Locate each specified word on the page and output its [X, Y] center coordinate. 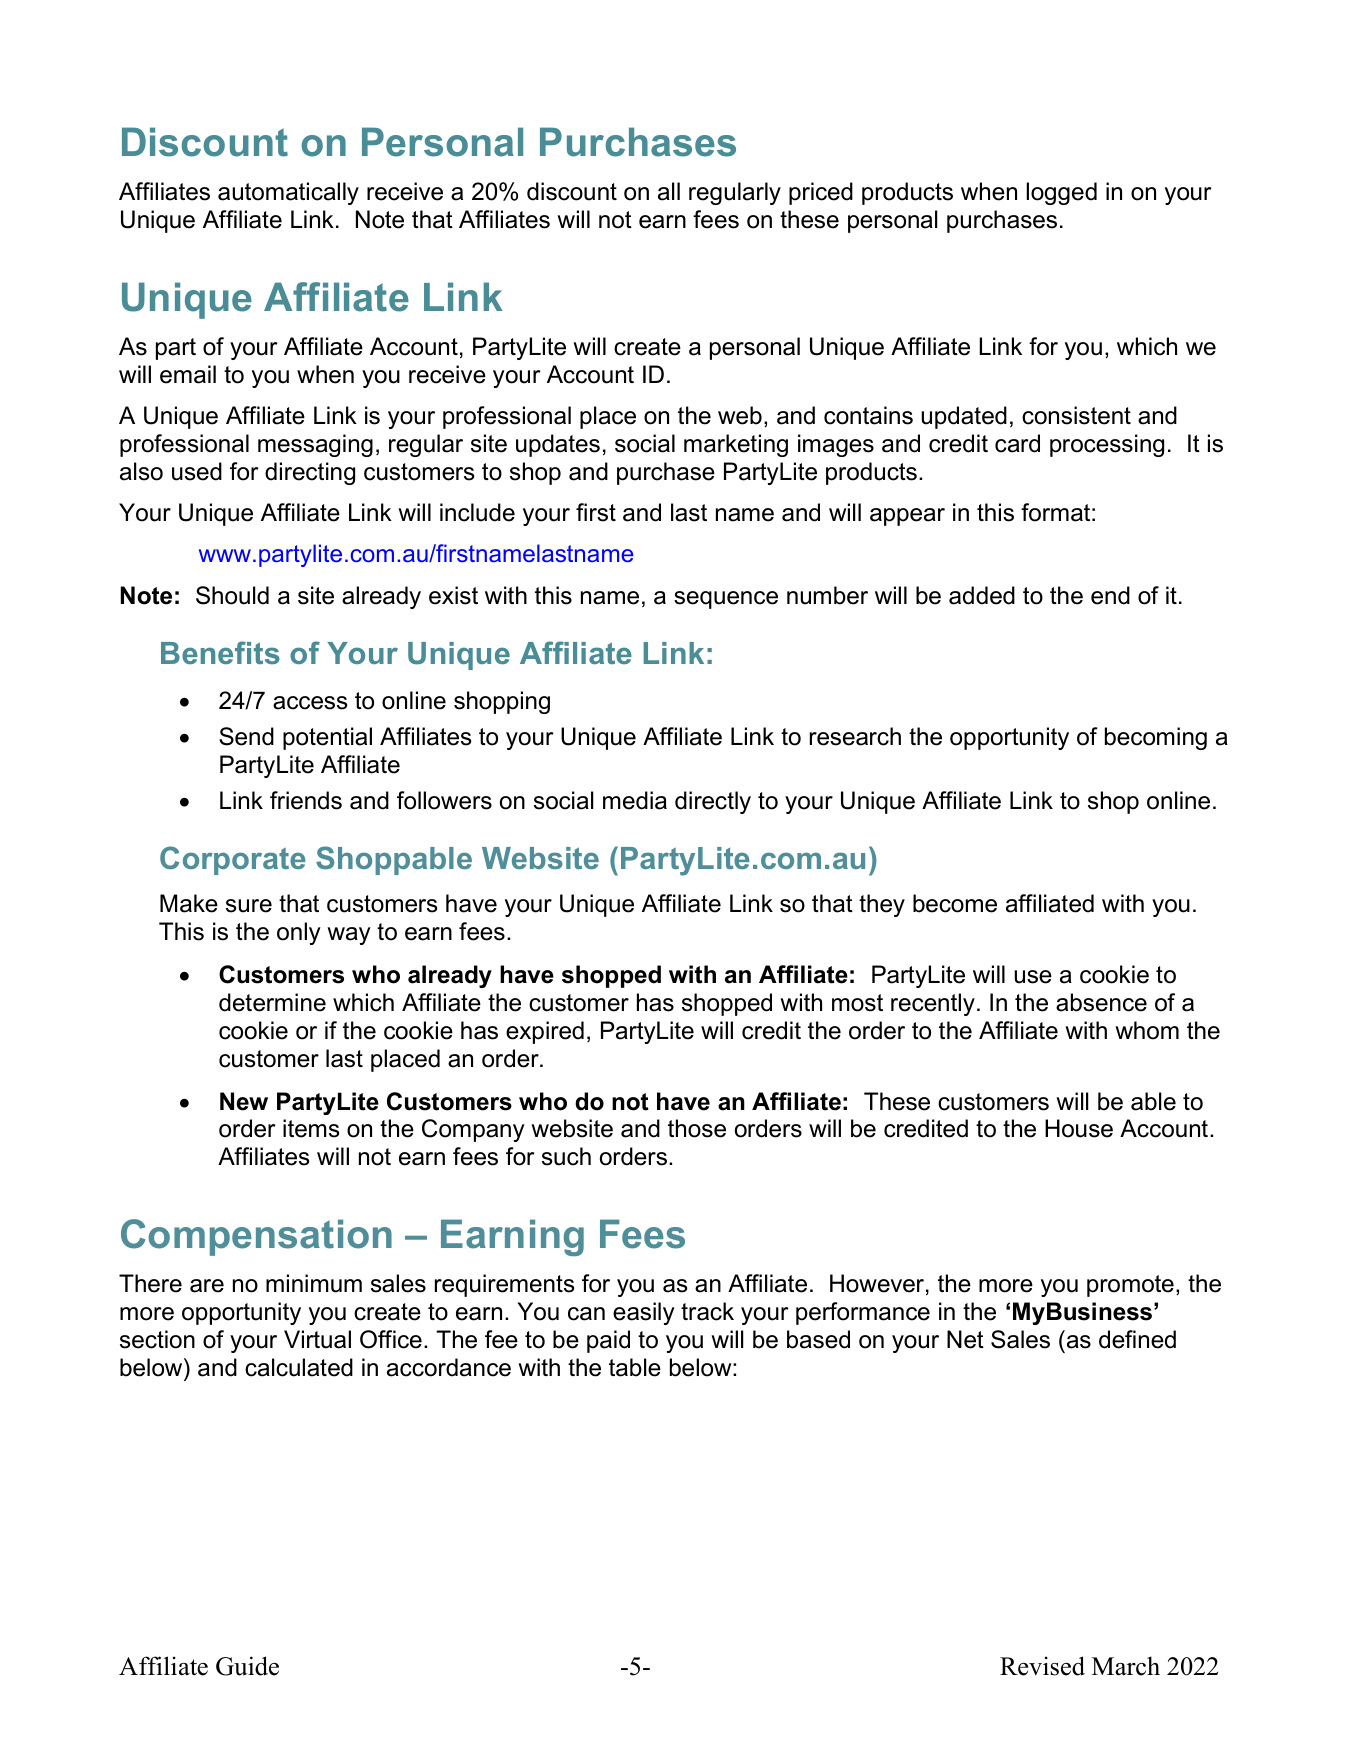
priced [821, 193]
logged [1061, 193]
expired [545, 1032]
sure [249, 906]
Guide [247, 1666]
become [955, 903]
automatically [288, 193]
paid [608, 1341]
